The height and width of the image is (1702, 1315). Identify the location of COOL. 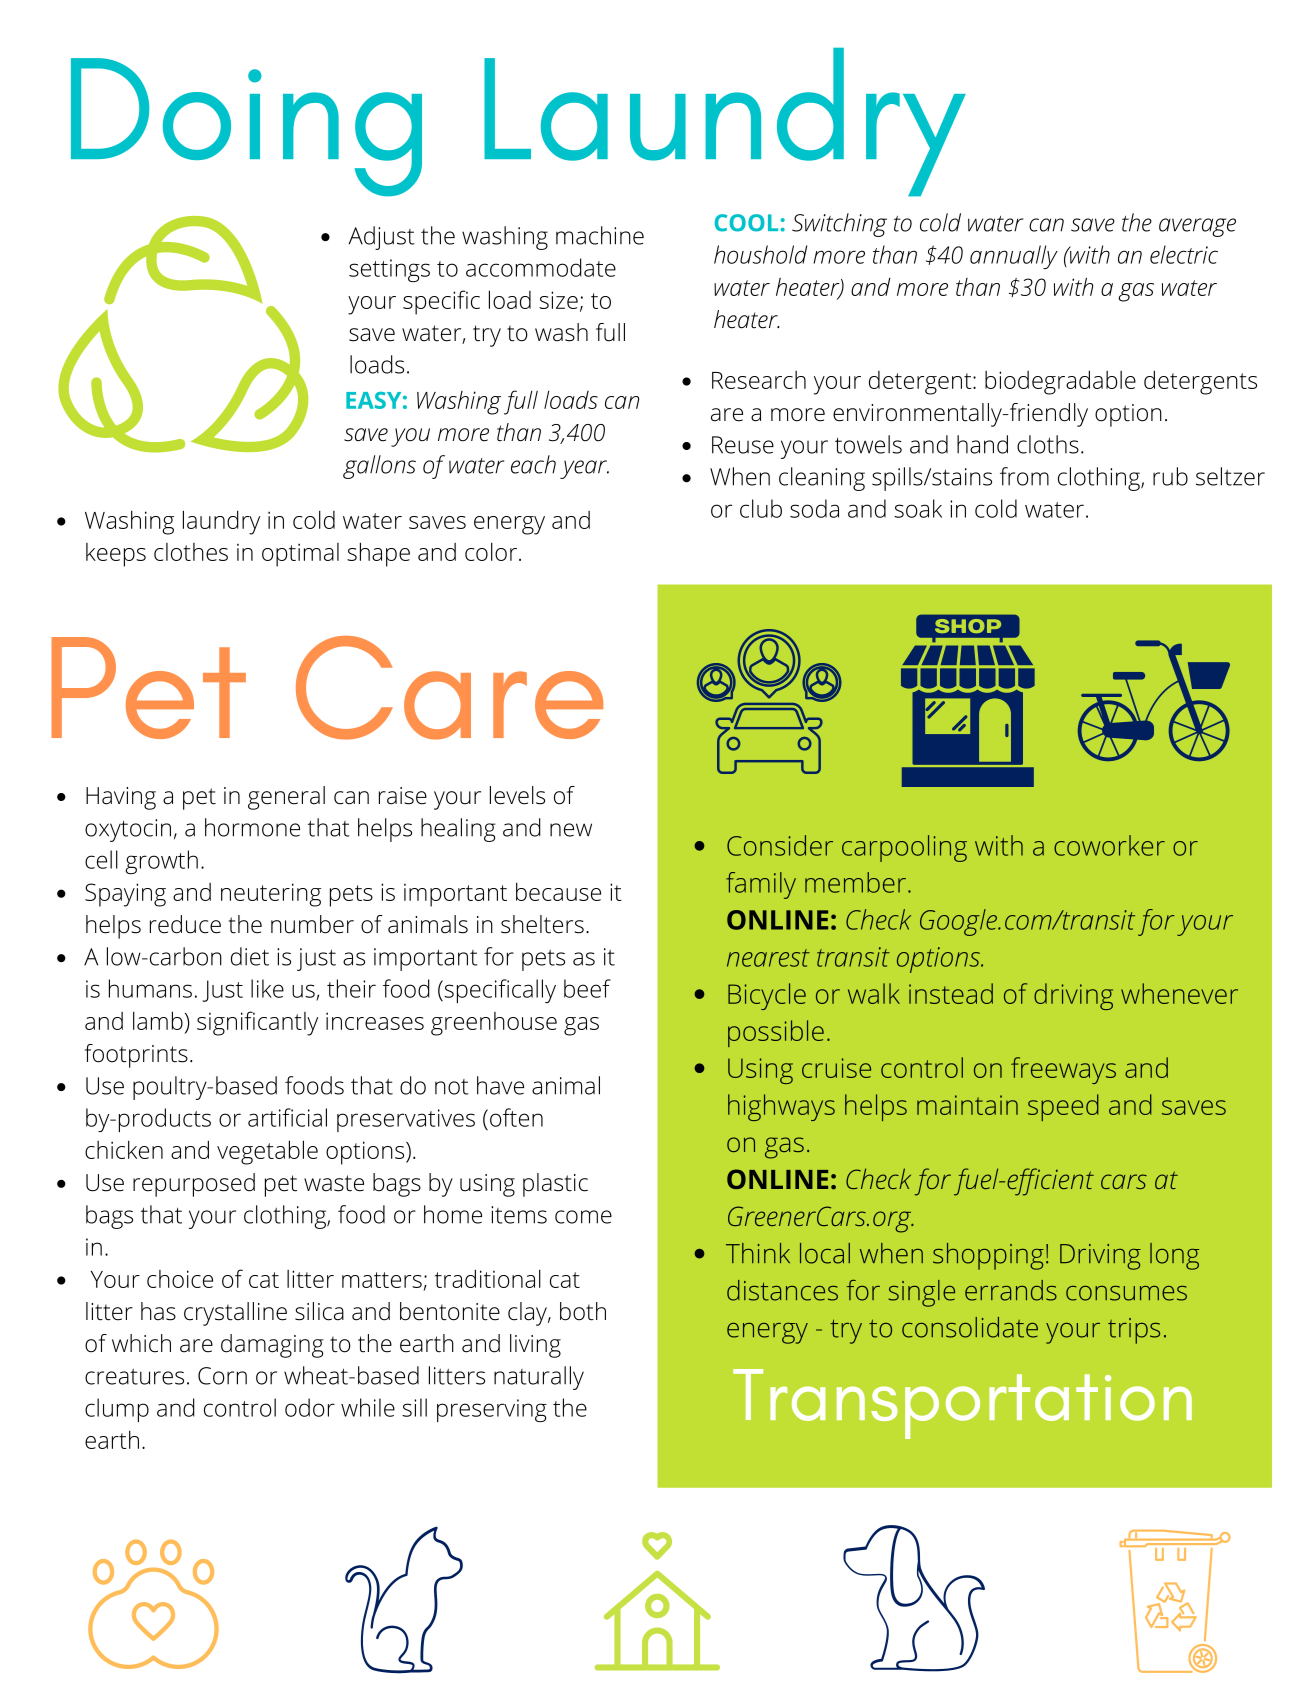
(746, 223).
